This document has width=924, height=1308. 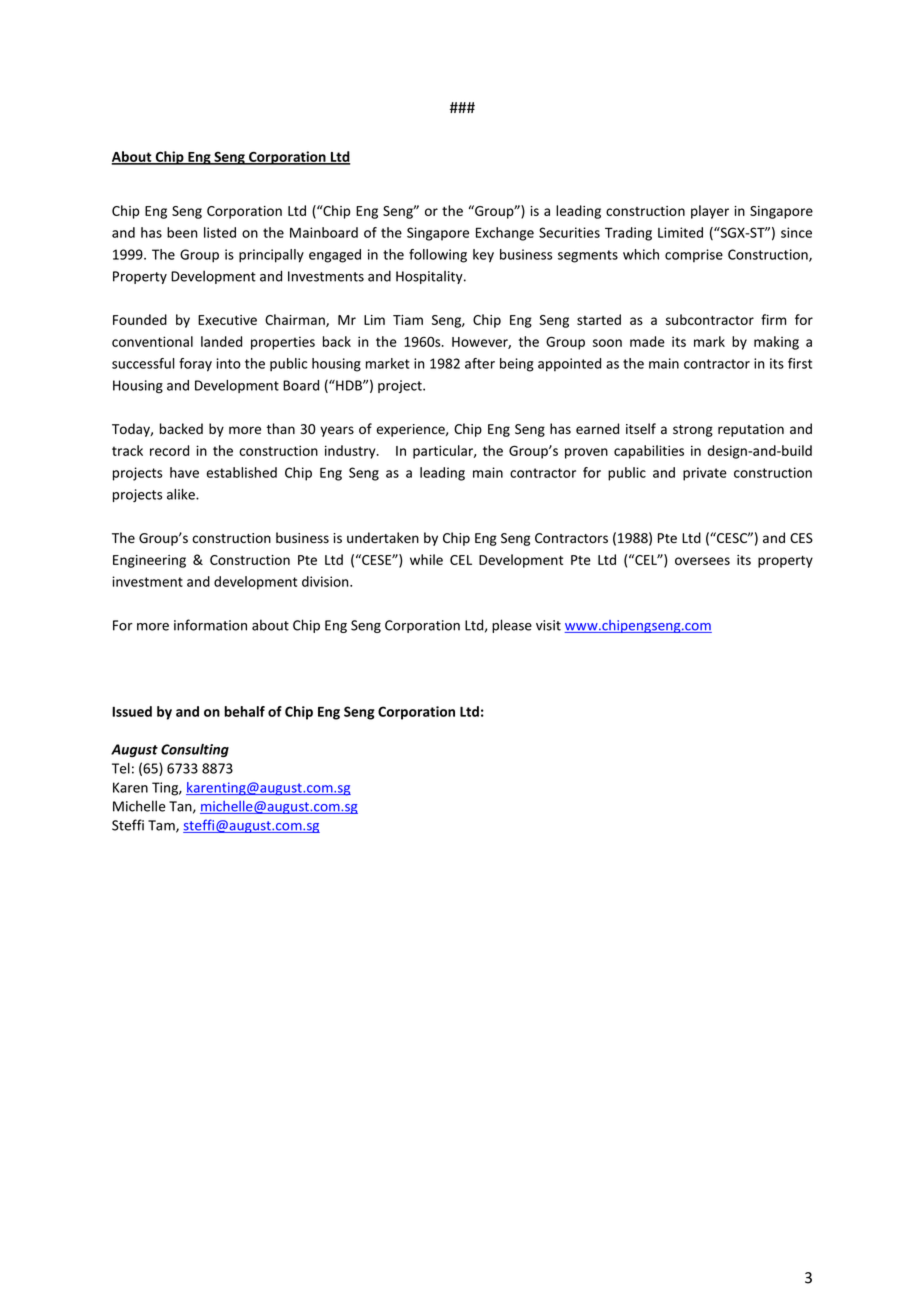 What do you see at coordinates (548, 625) in the document?
I see `visit` at bounding box center [548, 625].
